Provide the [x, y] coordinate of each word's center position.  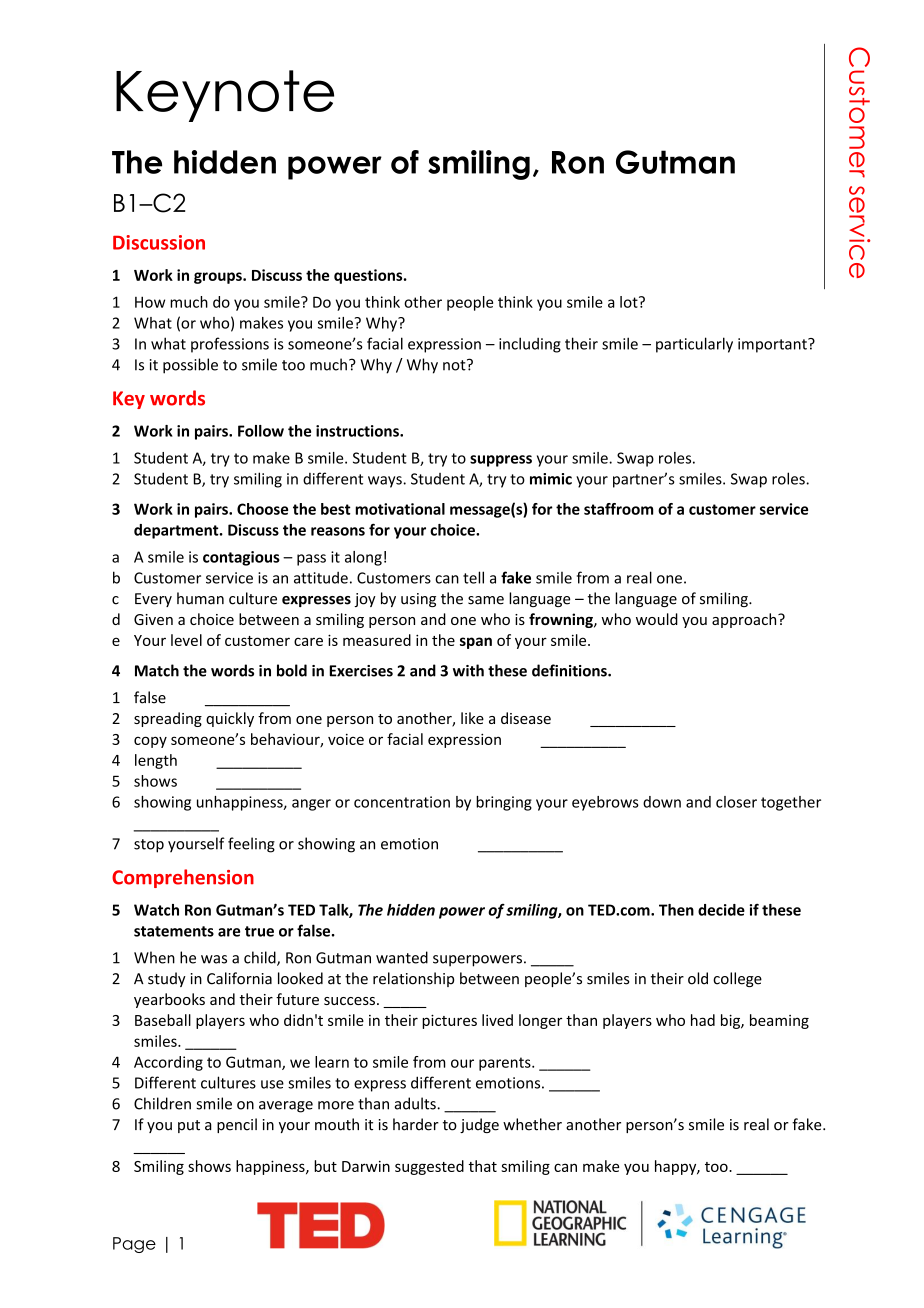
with [468, 670]
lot [630, 302]
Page [134, 1245]
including [530, 345]
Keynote [225, 96]
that [482, 1166]
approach [745, 620]
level [186, 640]
